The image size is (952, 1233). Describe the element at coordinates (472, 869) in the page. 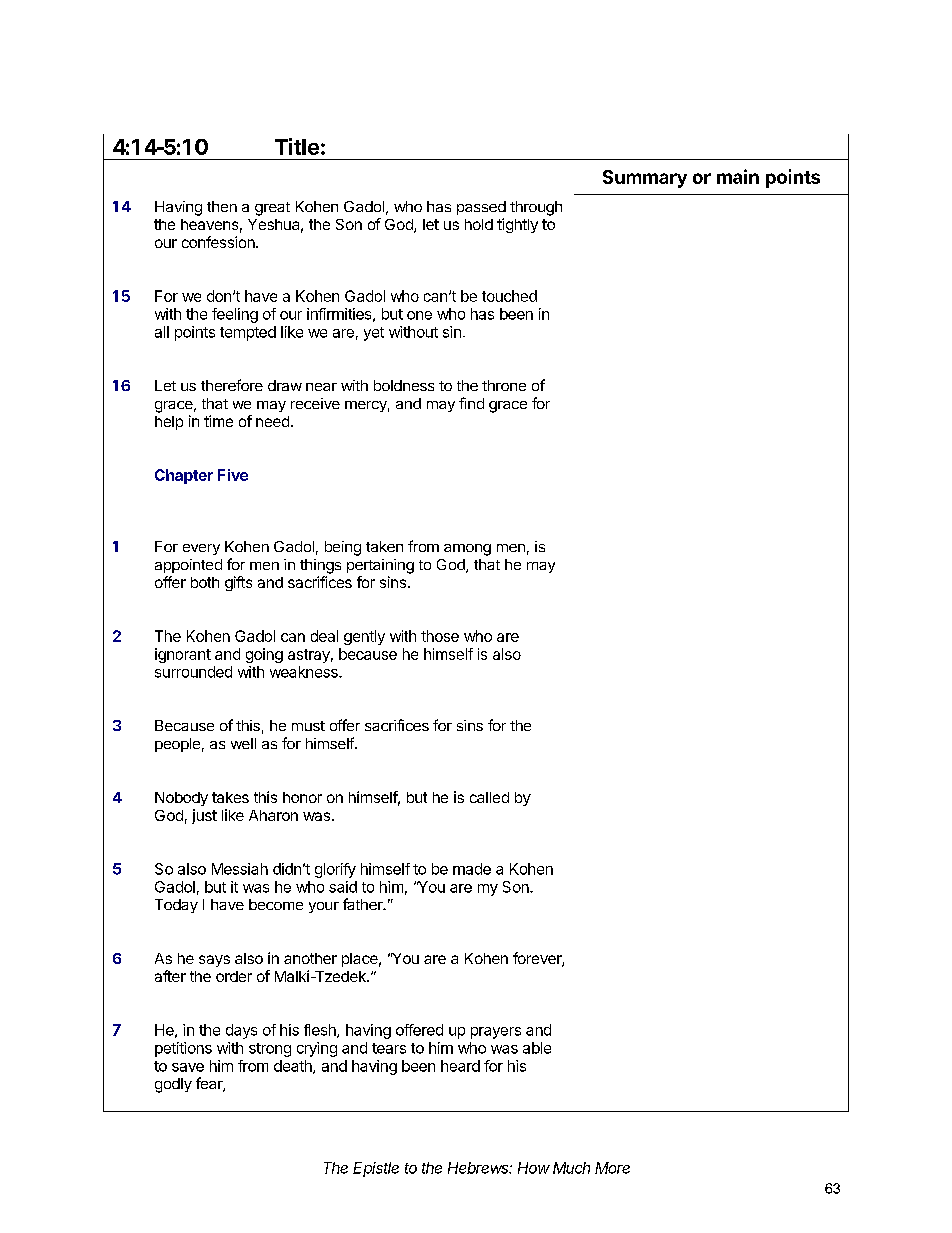

I see `made` at that location.
